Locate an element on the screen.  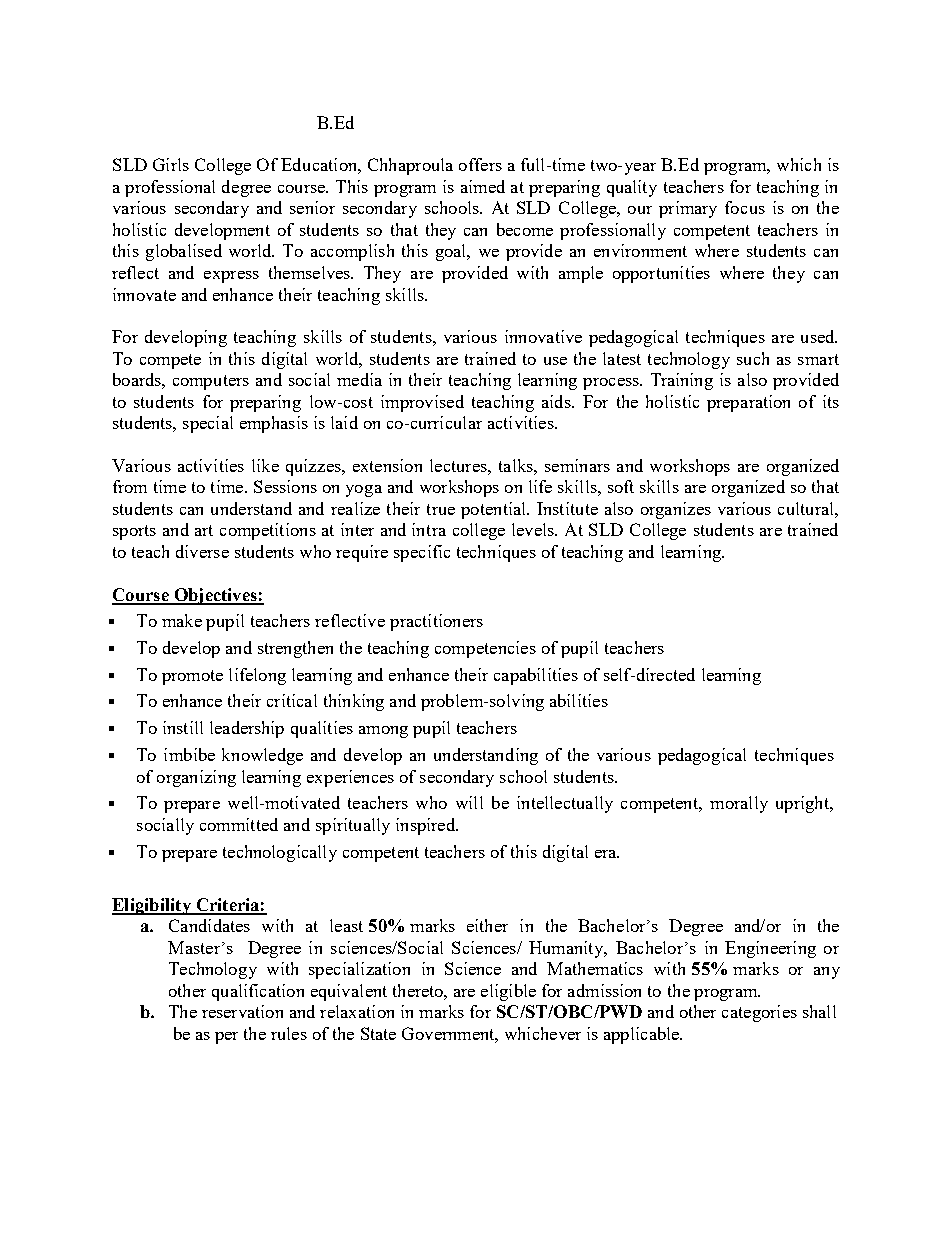
eligible is located at coordinates (508, 992).
